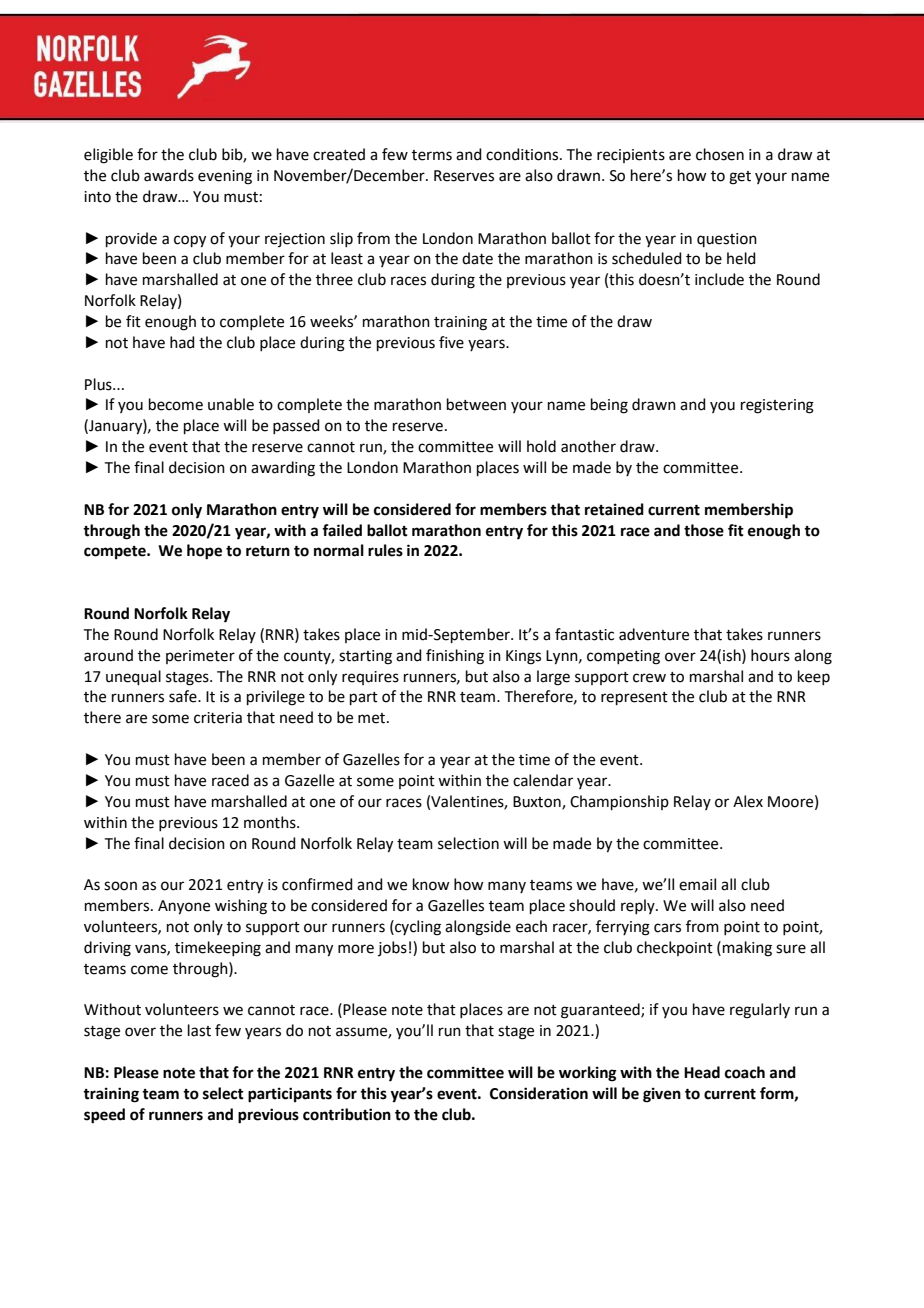 The width and height of the page is (924, 1308). What do you see at coordinates (184, 907) in the page?
I see `Anyone` at bounding box center [184, 907].
